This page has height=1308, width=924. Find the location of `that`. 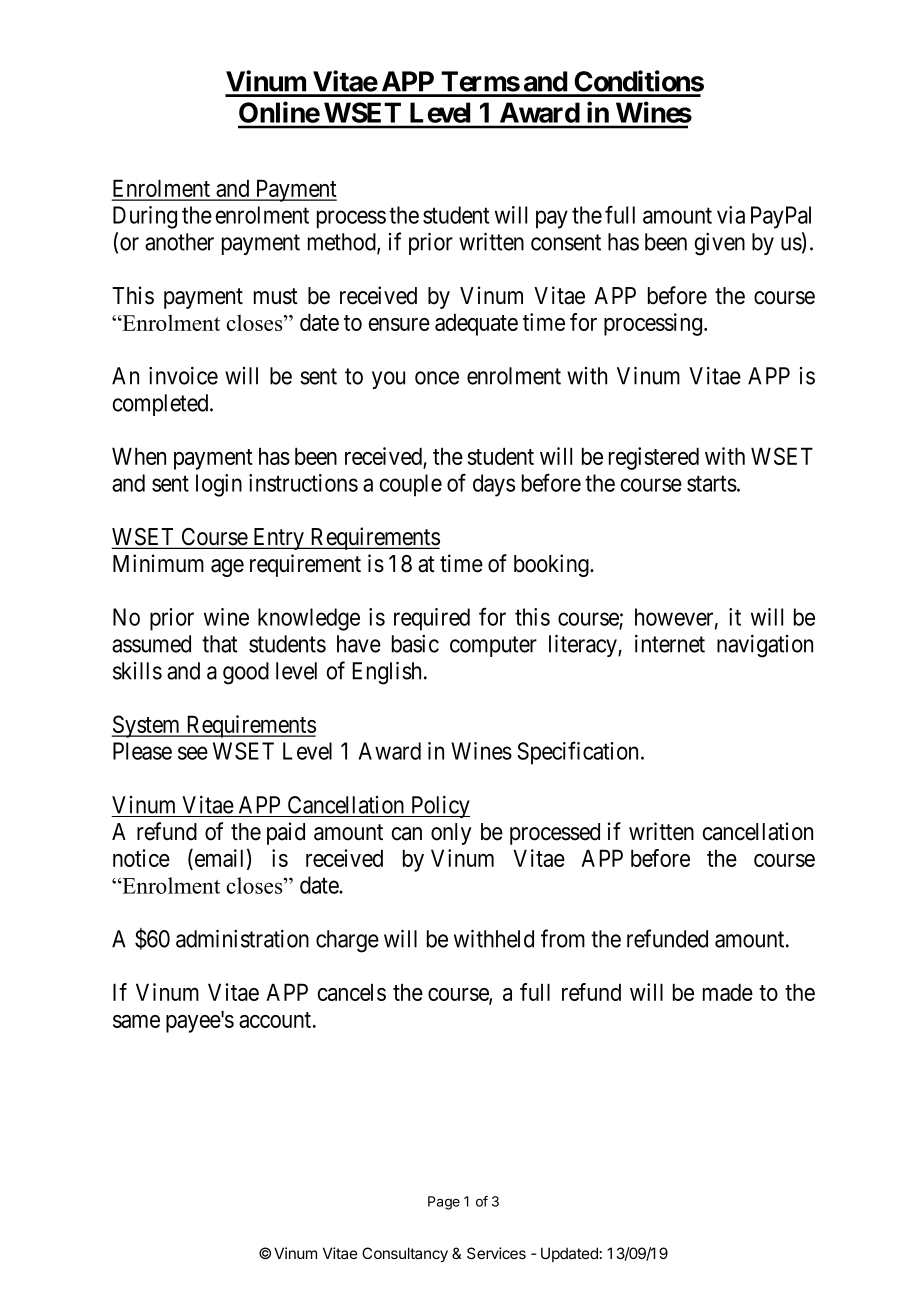

that is located at coordinates (220, 644).
